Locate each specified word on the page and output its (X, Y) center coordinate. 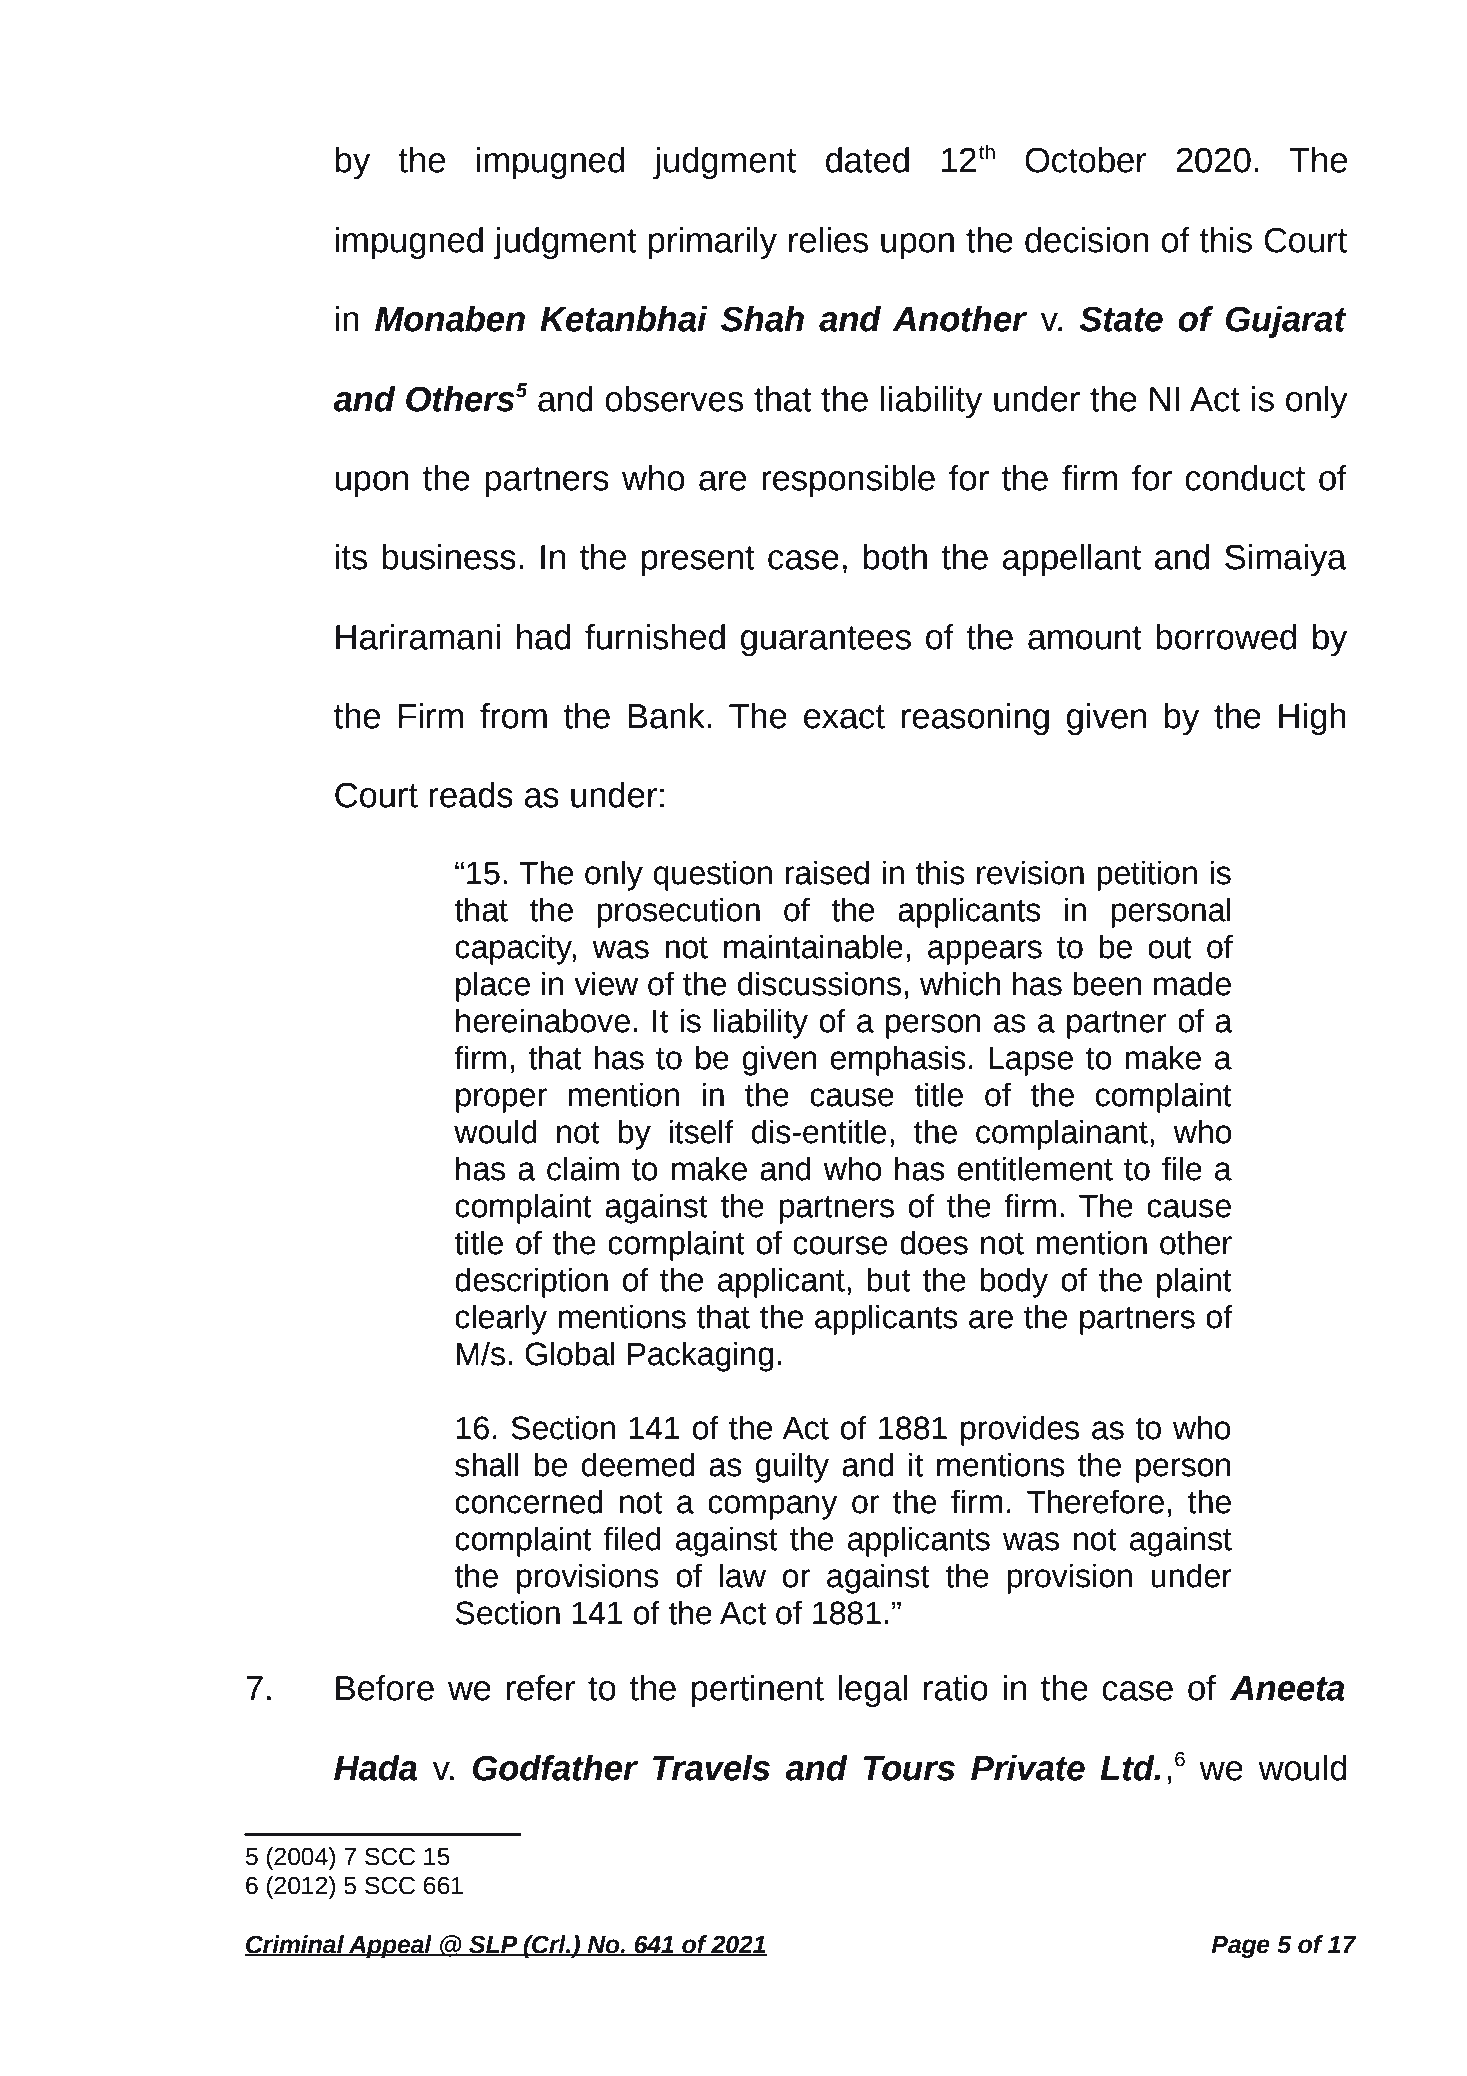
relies (828, 240)
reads (471, 795)
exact (844, 717)
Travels (711, 1768)
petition (1147, 876)
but (888, 1280)
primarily (713, 243)
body (1014, 1283)
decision (1087, 240)
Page (1240, 1947)
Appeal (390, 1946)
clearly (501, 1320)
